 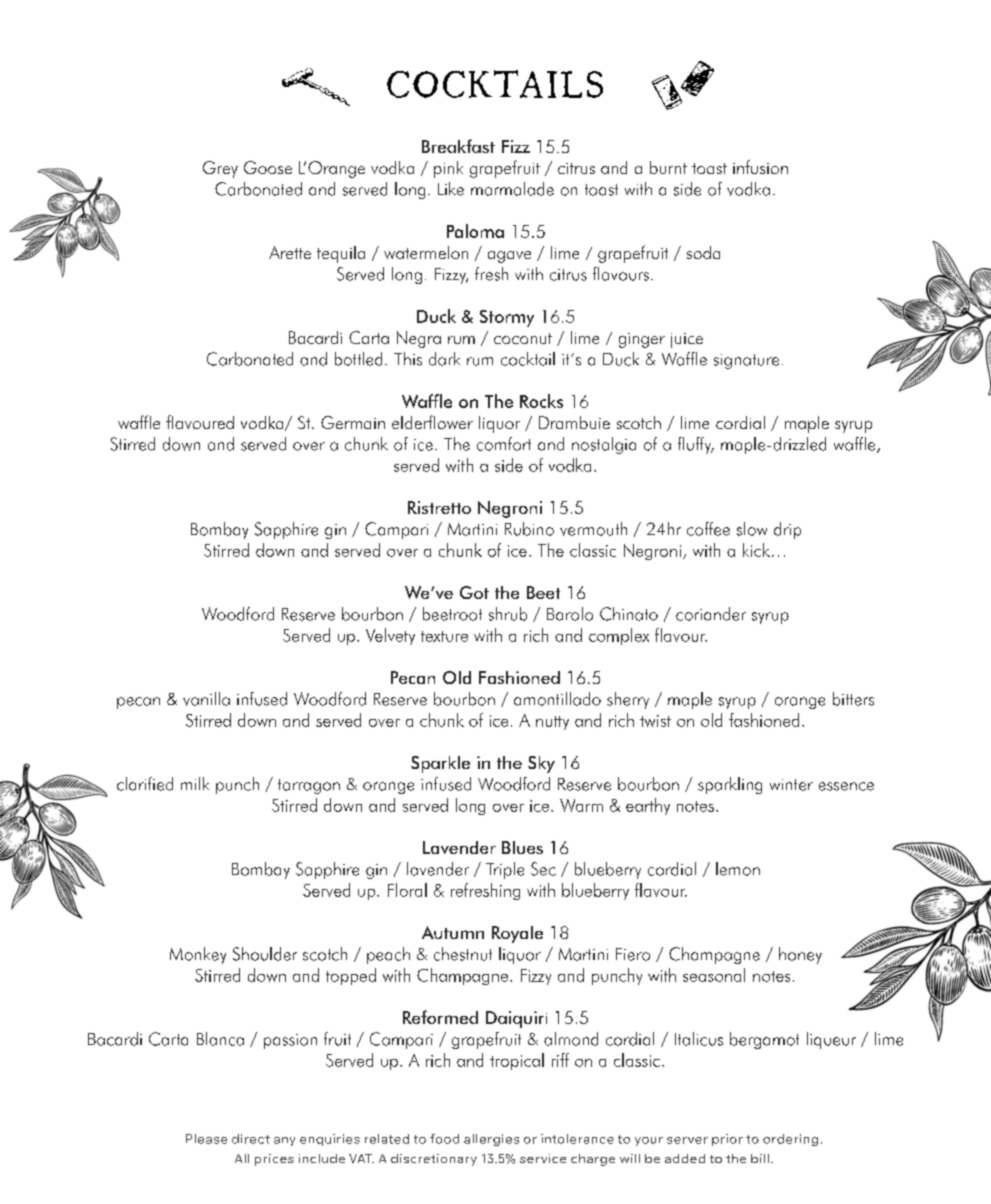 I want to click on infusion, so click(x=760, y=167).
